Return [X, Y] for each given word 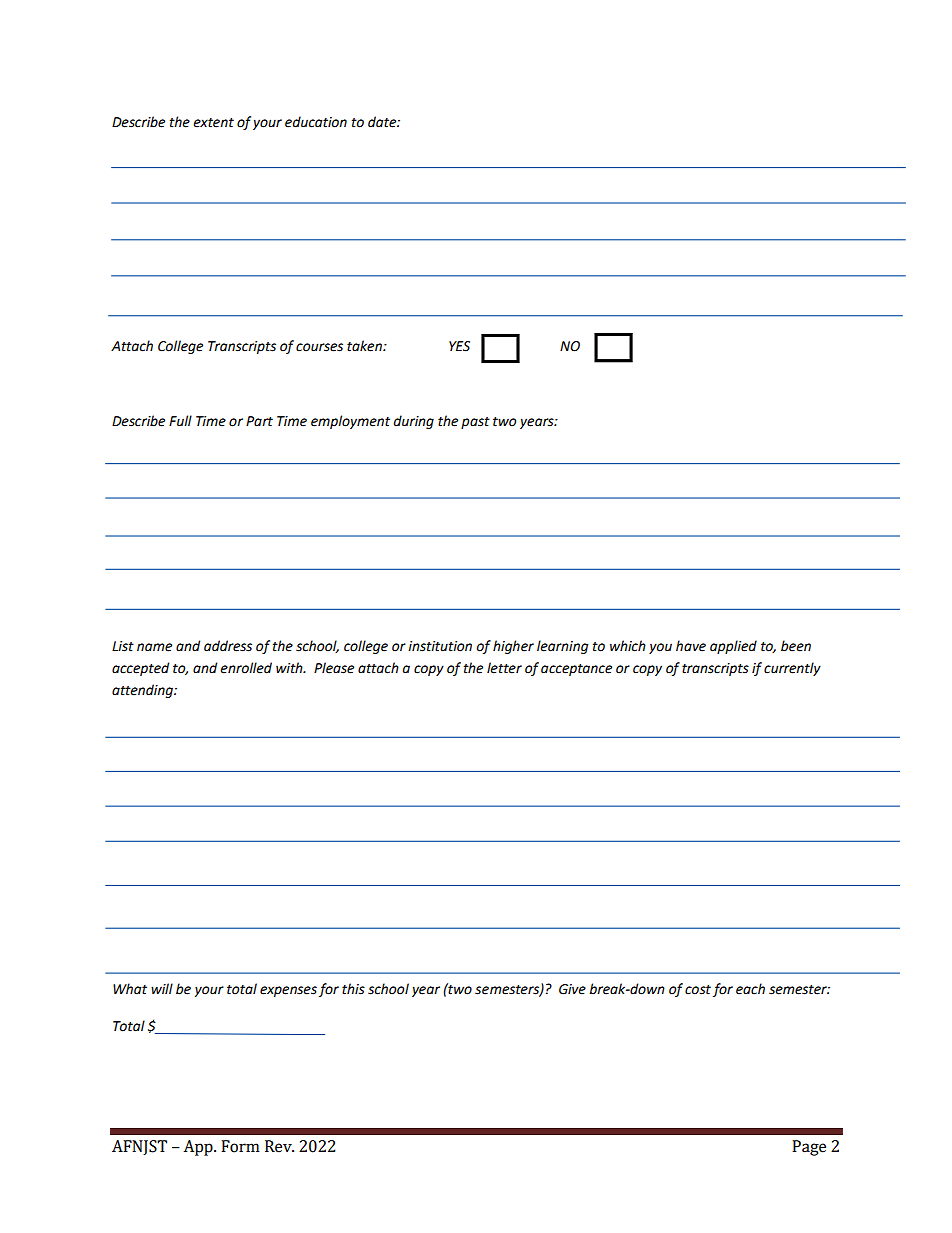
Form [240, 1146]
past [475, 423]
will [162, 988]
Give [572, 989]
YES [459, 346]
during [414, 422]
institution [440, 646]
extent [213, 123]
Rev [279, 1146]
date [383, 122]
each [750, 989]
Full [180, 421]
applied [733, 647]
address [228, 646]
